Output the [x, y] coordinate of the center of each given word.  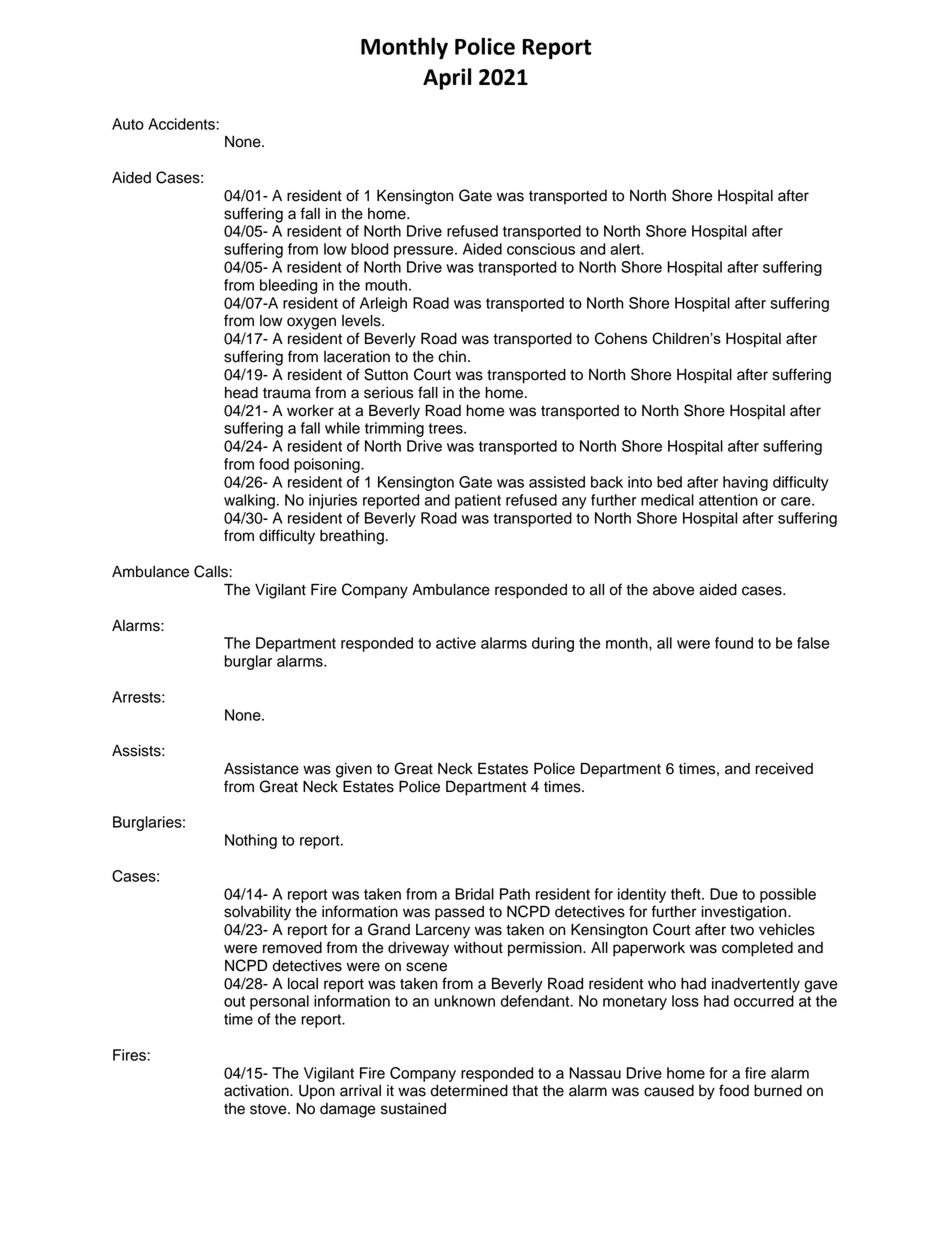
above [674, 590]
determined [469, 1091]
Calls [212, 571]
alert [626, 249]
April [447, 79]
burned [778, 1091]
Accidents [182, 124]
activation [257, 1091]
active [456, 643]
